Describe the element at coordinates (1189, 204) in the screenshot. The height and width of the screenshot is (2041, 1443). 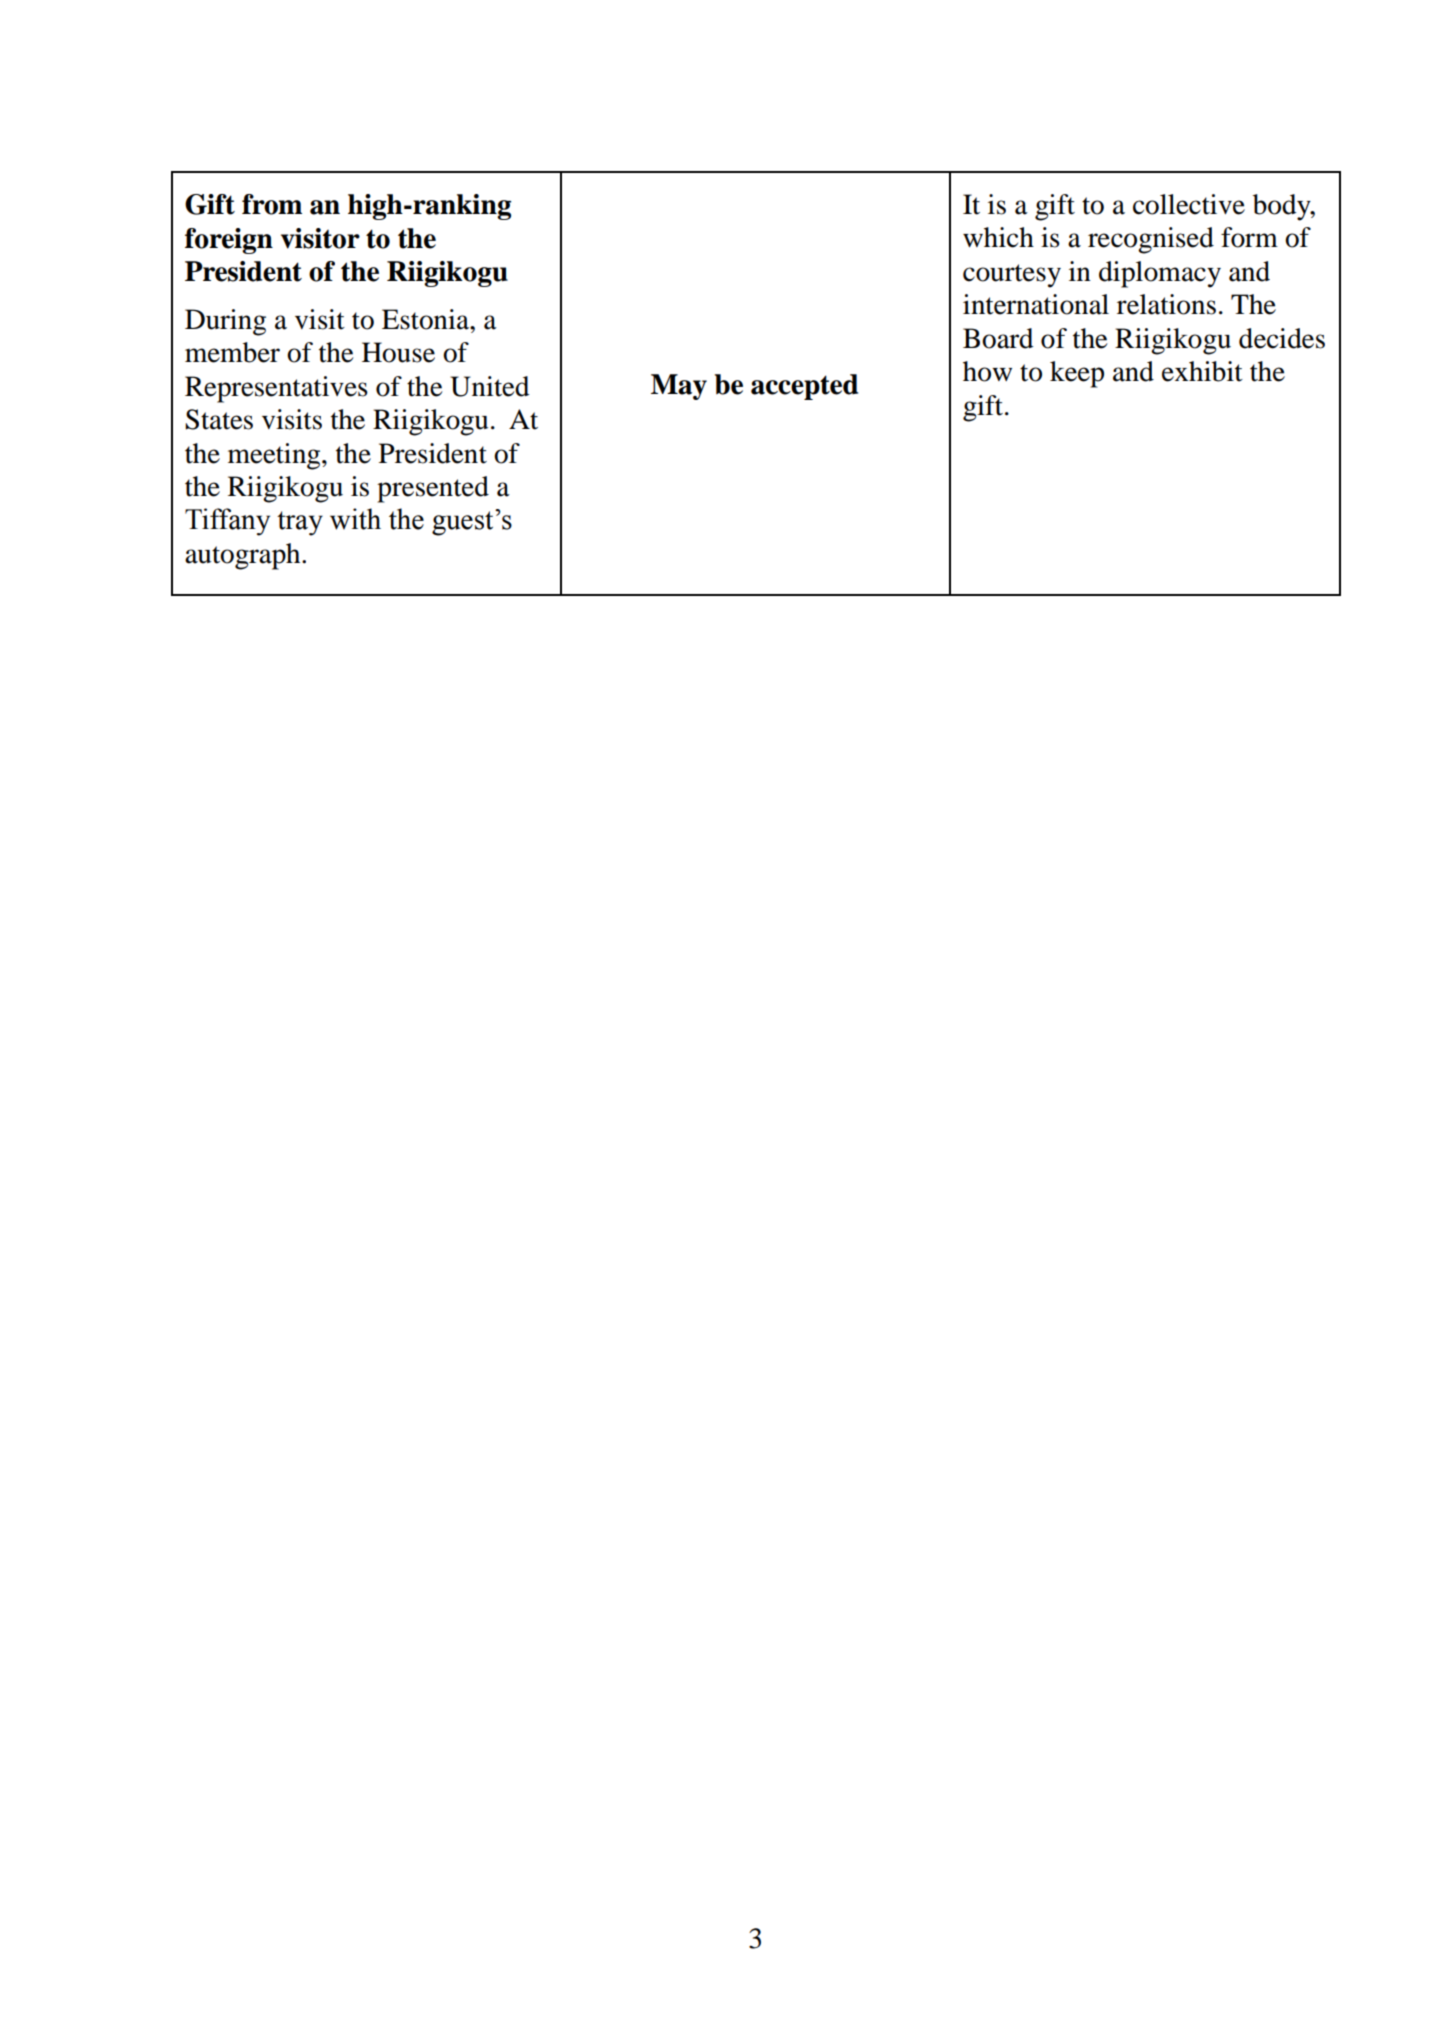
I see `collective` at that location.
